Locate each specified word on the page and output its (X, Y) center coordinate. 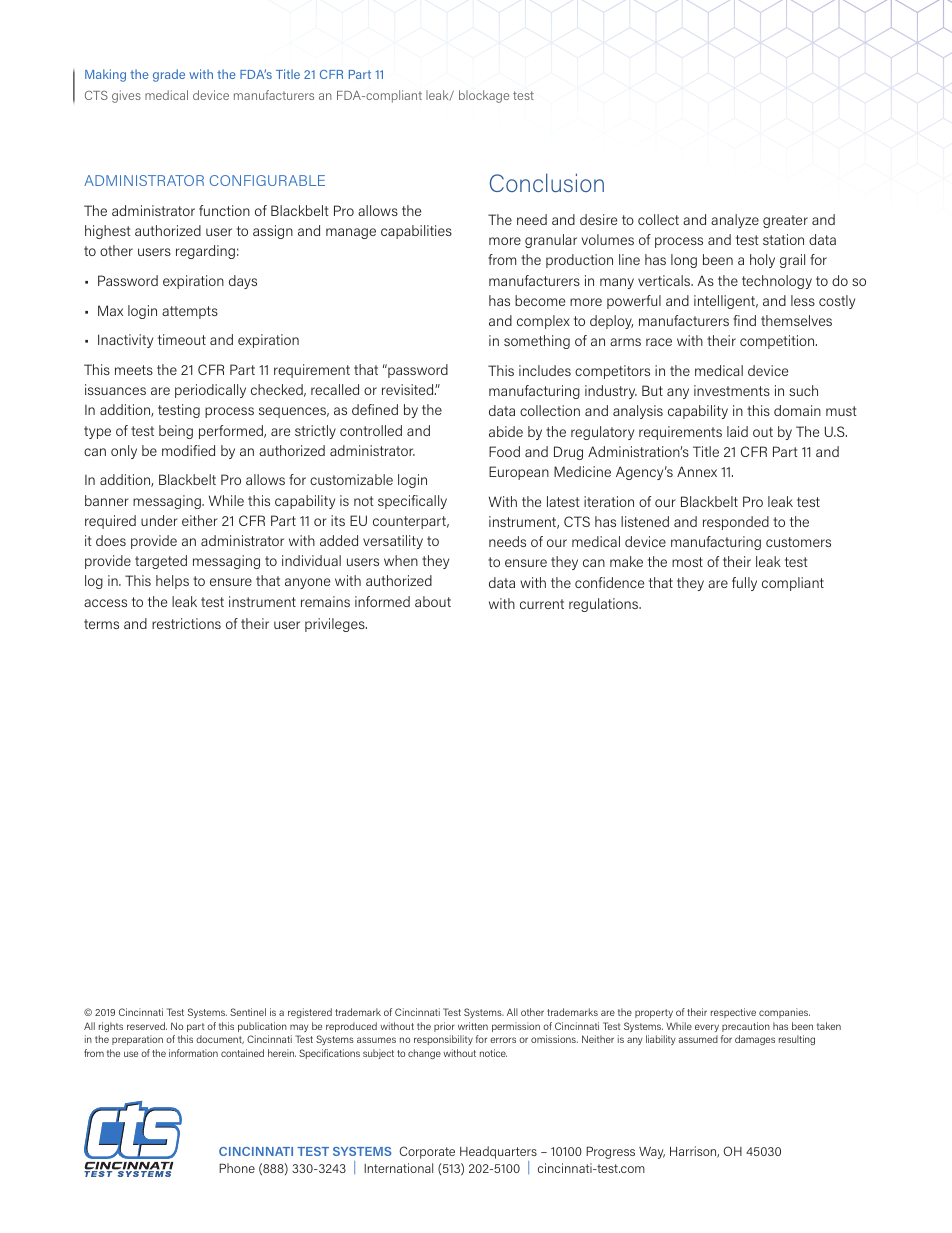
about (433, 601)
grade (169, 75)
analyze (735, 221)
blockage (484, 96)
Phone (237, 1168)
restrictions (186, 623)
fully (744, 584)
